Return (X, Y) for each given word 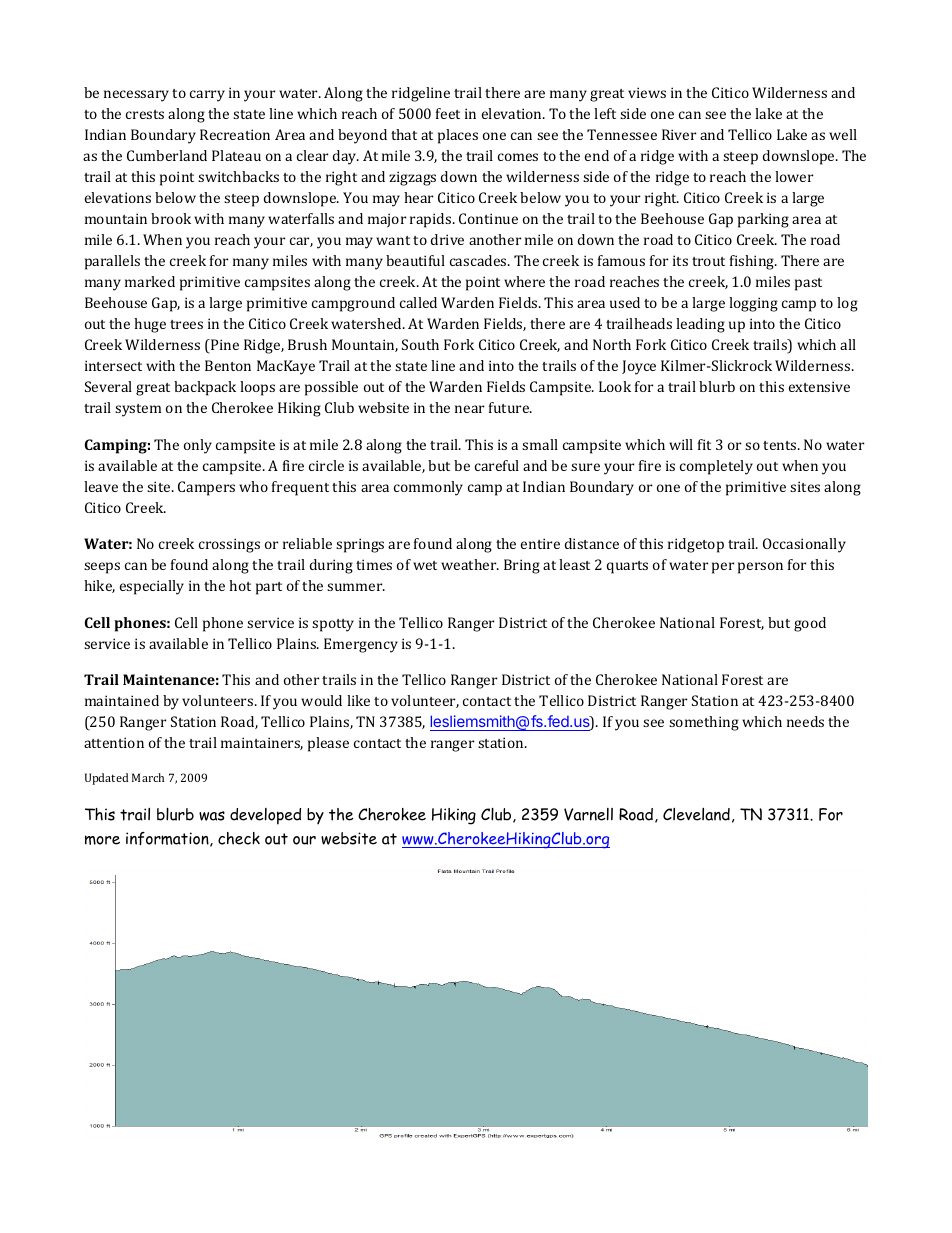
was (212, 816)
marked (150, 281)
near (469, 409)
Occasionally (804, 545)
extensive (819, 386)
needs (805, 721)
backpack (205, 388)
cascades (479, 260)
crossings (229, 545)
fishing (753, 262)
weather (470, 564)
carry (207, 96)
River (679, 134)
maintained (122, 700)
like (358, 700)
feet (448, 113)
